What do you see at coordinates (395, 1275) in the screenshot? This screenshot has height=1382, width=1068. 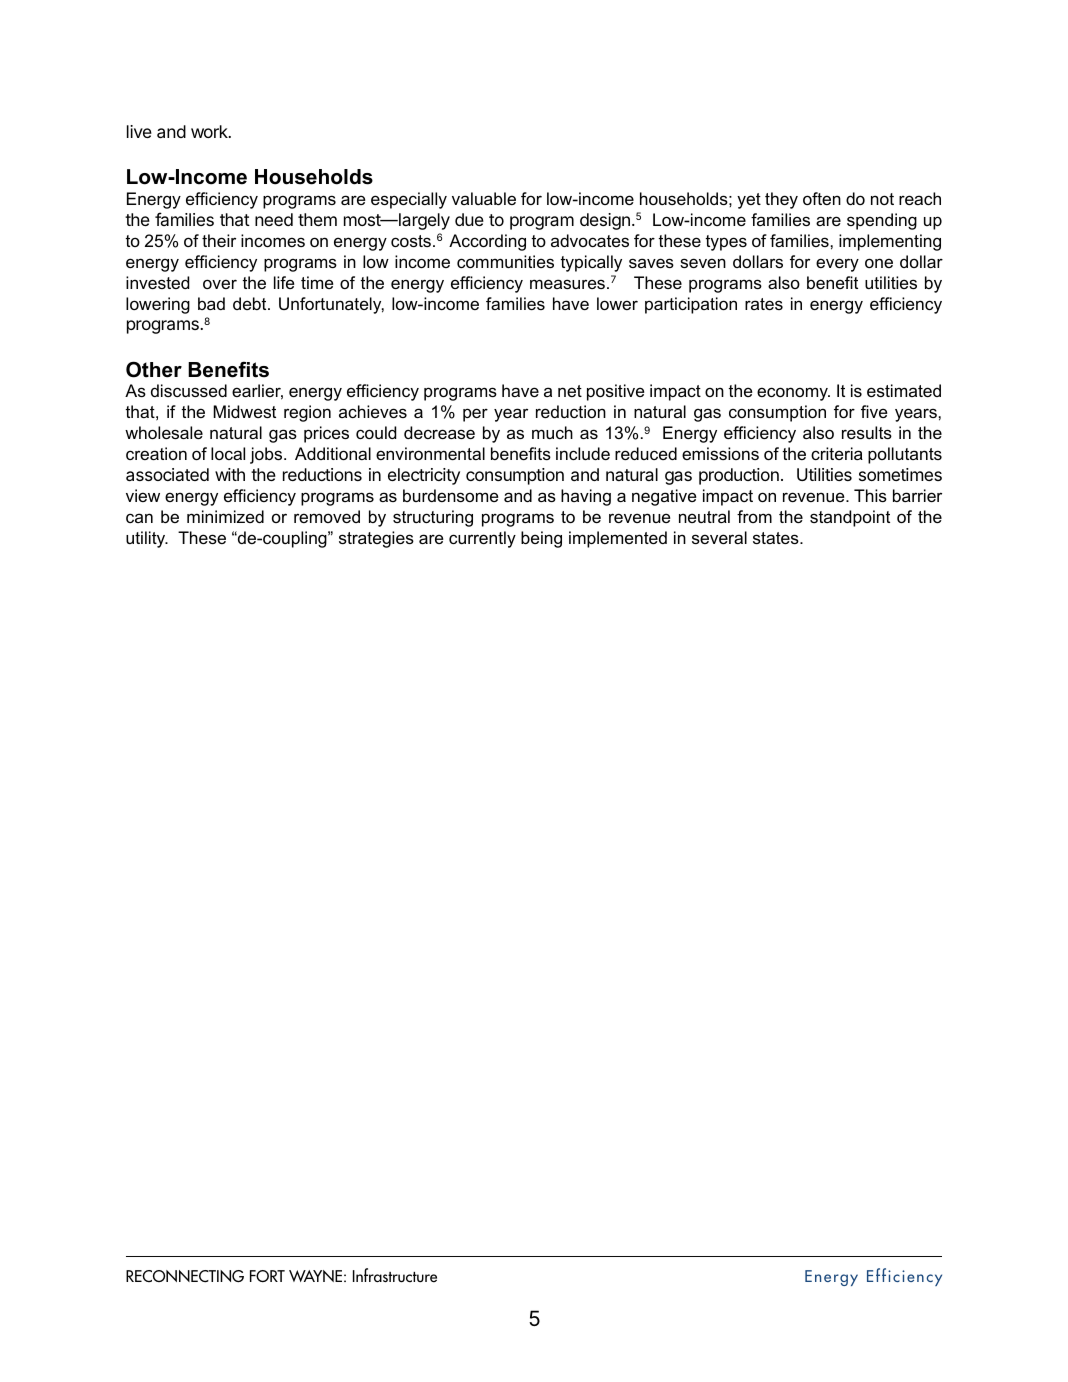 I see `Infrastructure` at bounding box center [395, 1275].
